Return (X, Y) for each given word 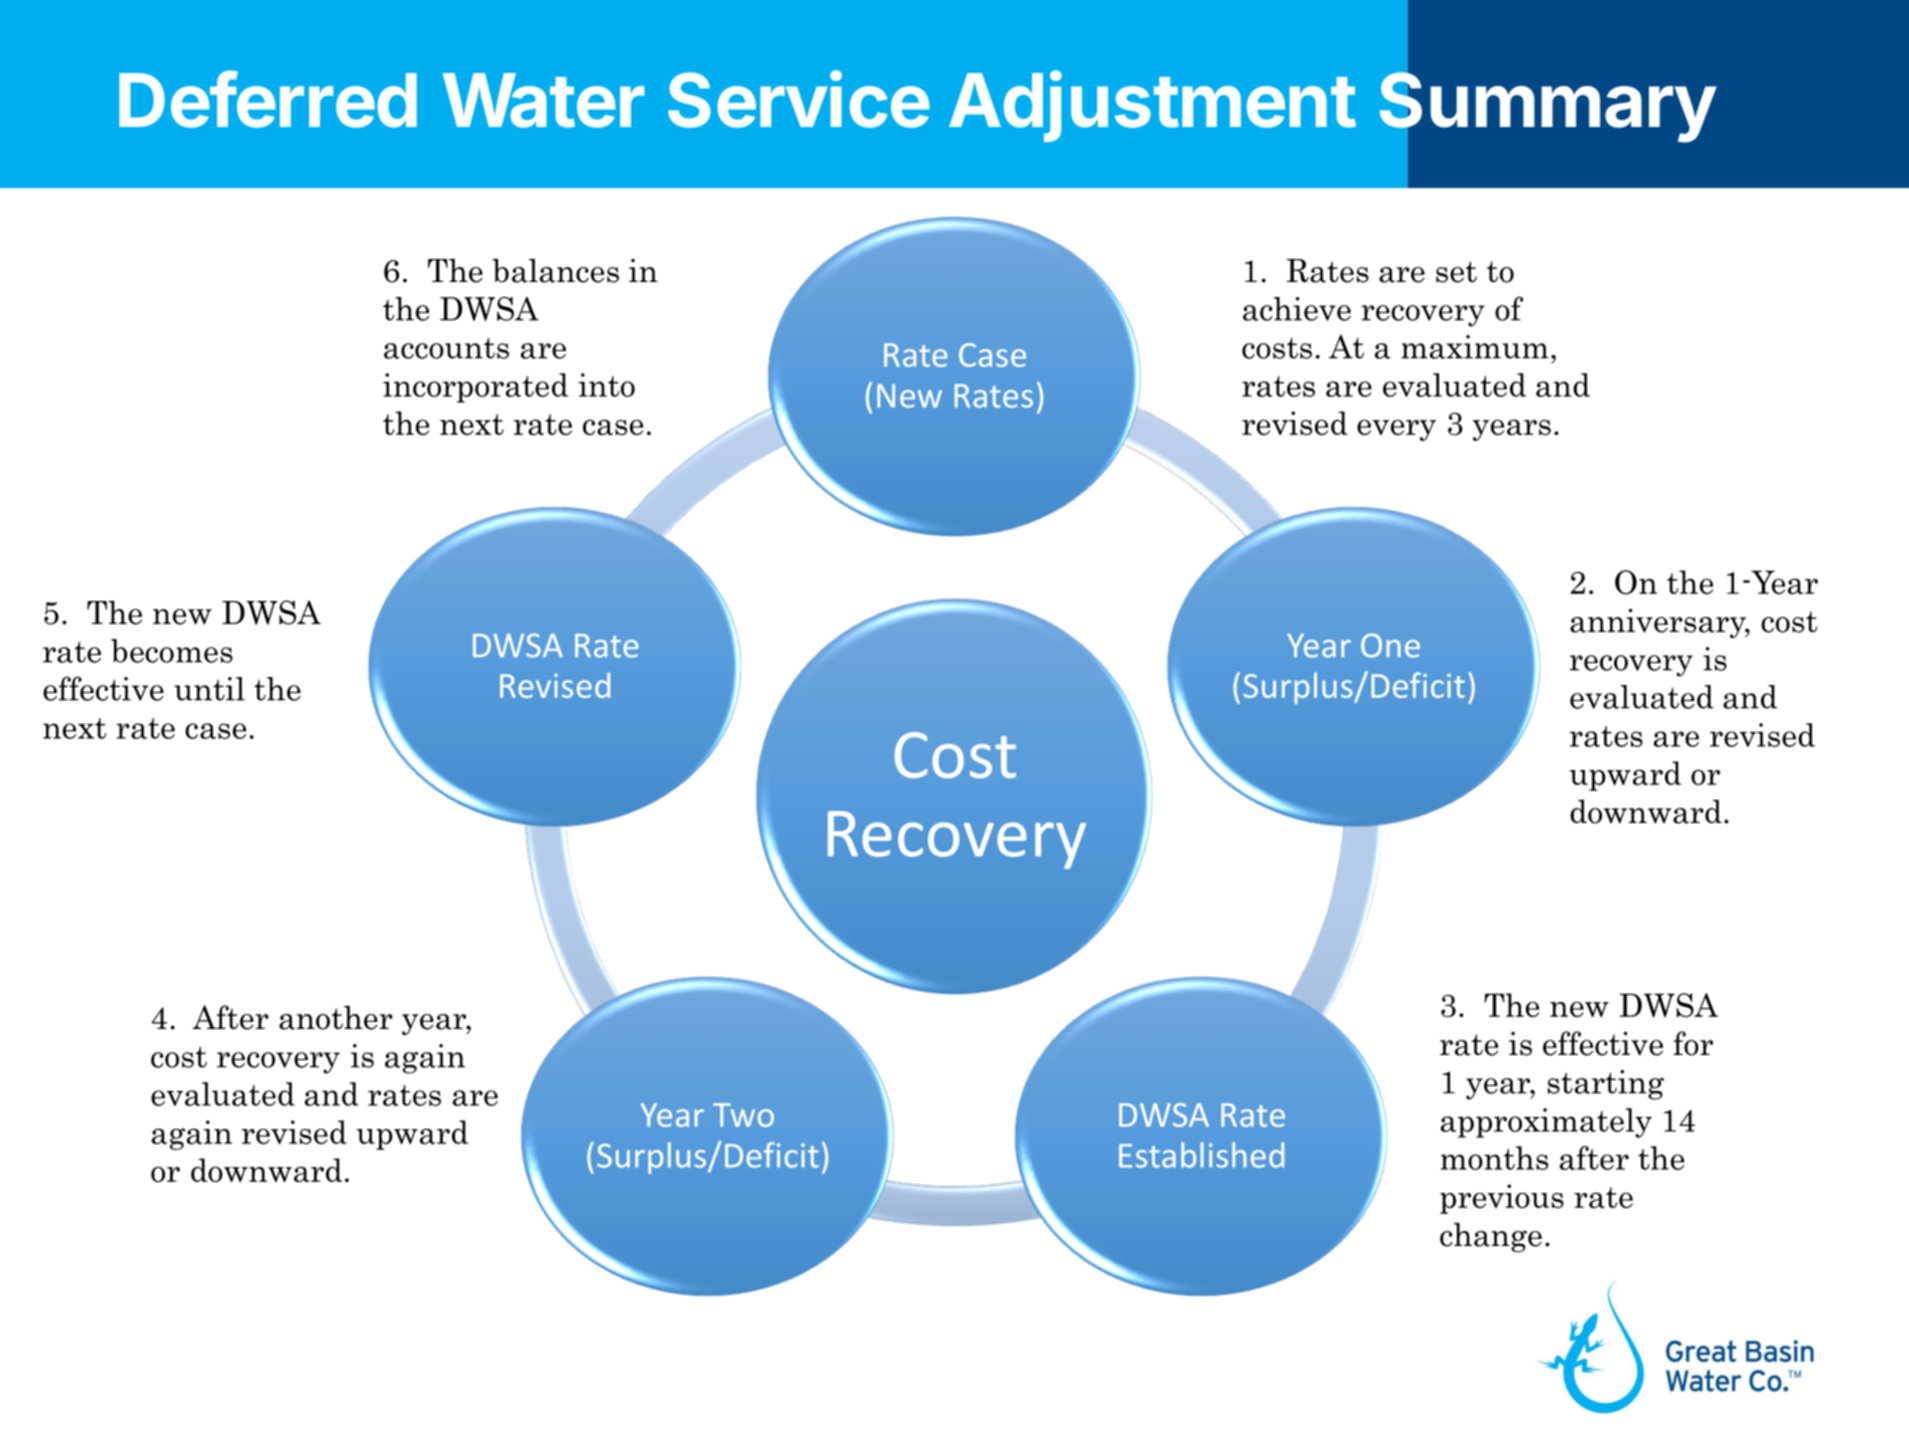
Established (1201, 1155)
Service (798, 99)
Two (743, 1115)
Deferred (268, 99)
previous (1502, 1199)
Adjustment (1152, 106)
